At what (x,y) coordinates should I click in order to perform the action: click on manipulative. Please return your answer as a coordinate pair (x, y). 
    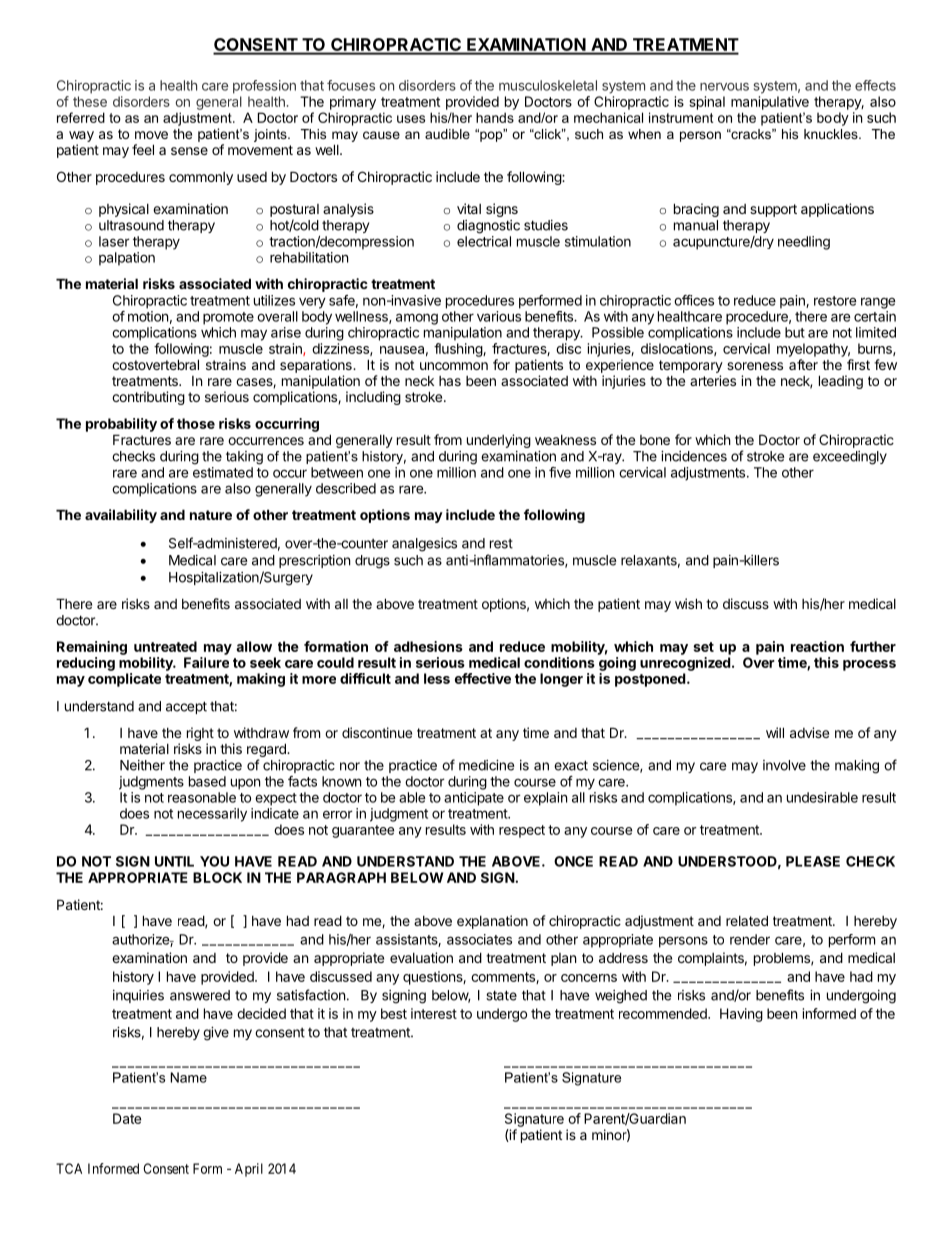
    Looking at the image, I should click on (770, 103).
